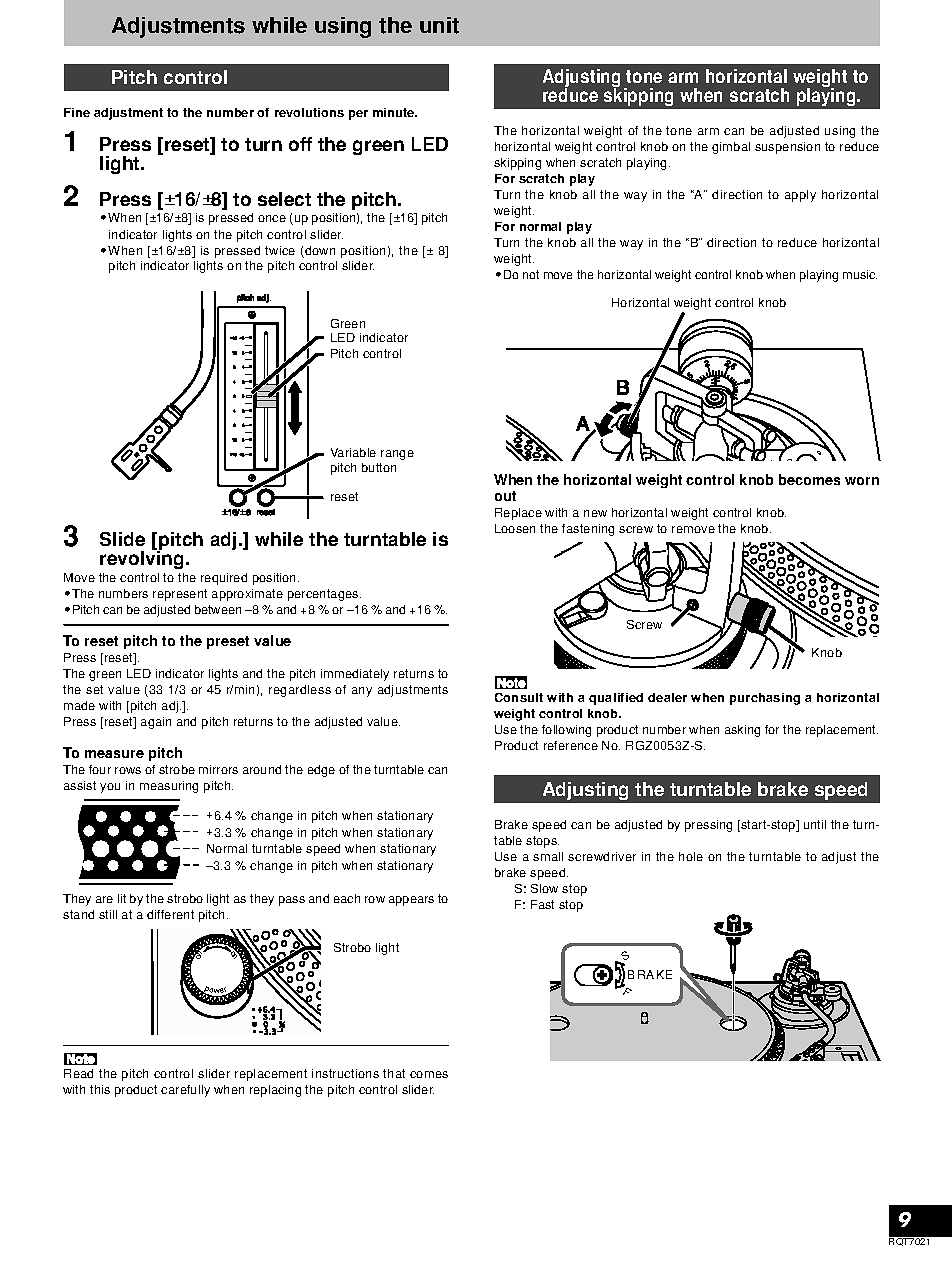 Image resolution: width=952 pixels, height=1271 pixels. I want to click on unit, so click(439, 25).
